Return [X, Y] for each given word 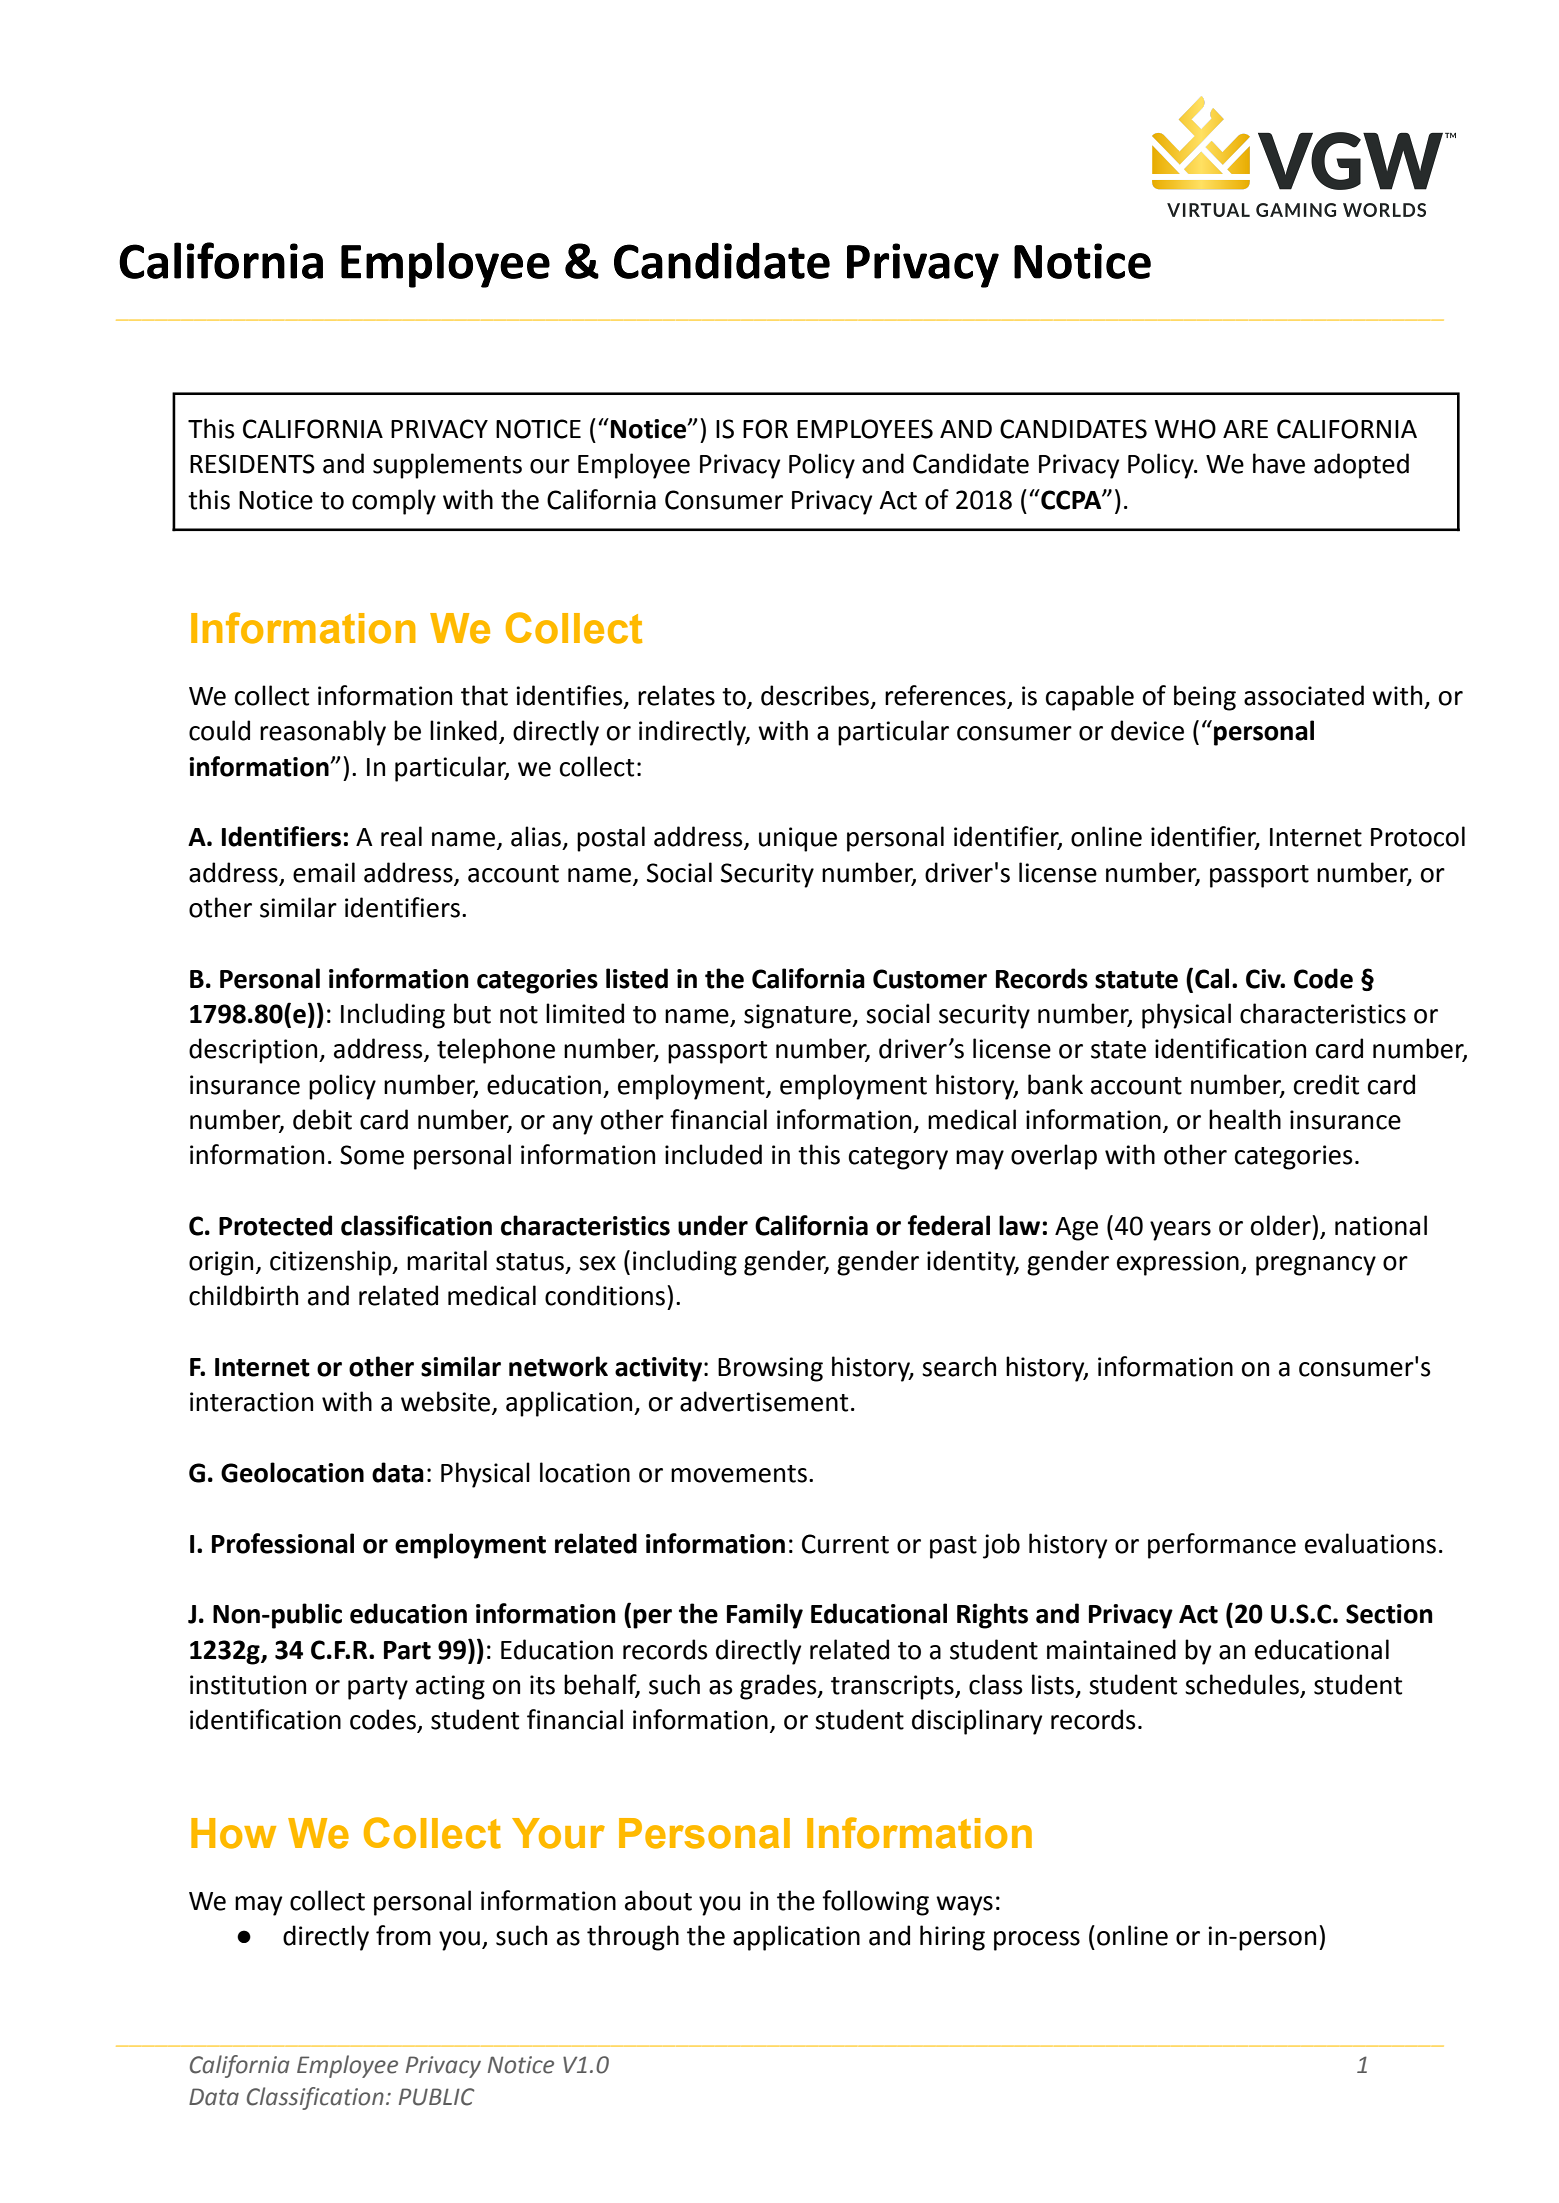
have [1279, 463]
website [447, 1402]
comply [394, 502]
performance [1222, 1546]
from [403, 1935]
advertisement [764, 1401]
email [324, 872]
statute [1136, 980]
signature [798, 1016]
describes [815, 695]
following [875, 1903]
